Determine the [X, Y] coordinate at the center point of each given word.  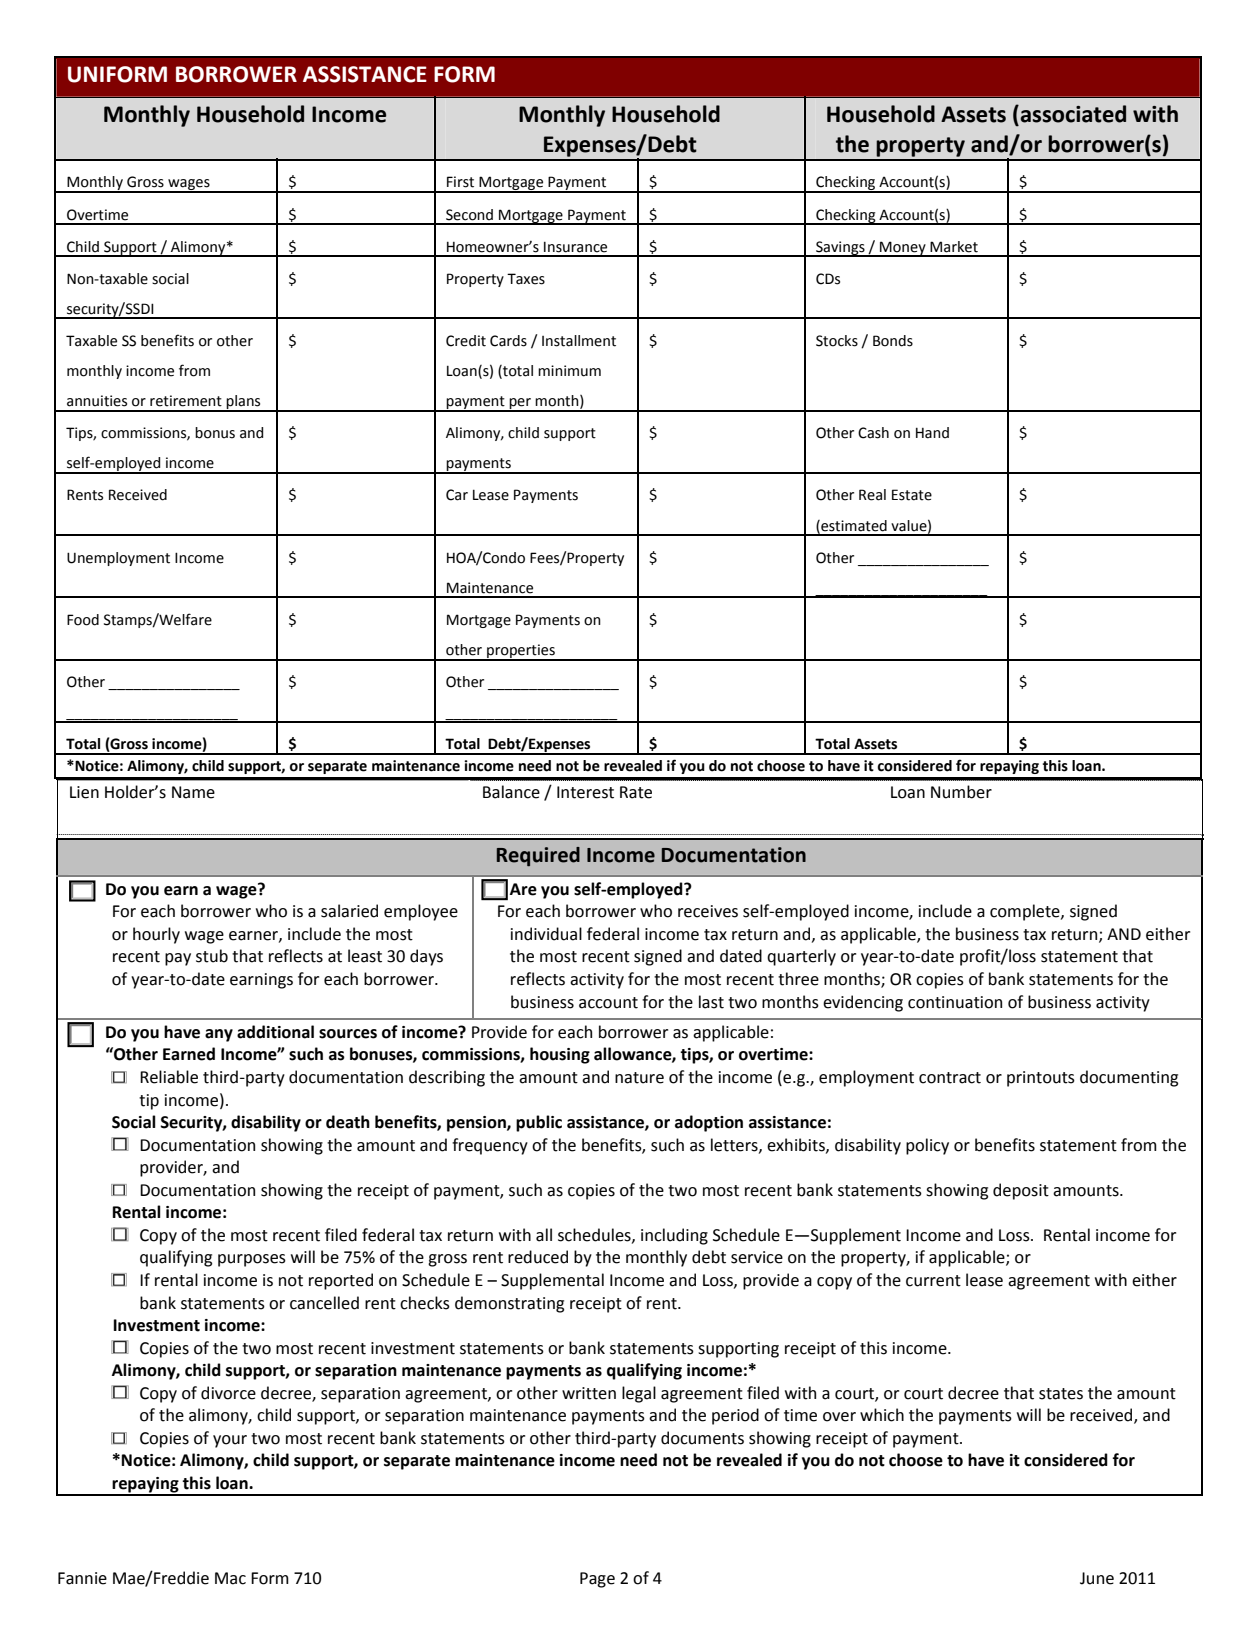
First [460, 182]
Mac [230, 1578]
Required [538, 856]
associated [1072, 114]
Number [961, 792]
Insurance [575, 247]
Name [193, 792]
